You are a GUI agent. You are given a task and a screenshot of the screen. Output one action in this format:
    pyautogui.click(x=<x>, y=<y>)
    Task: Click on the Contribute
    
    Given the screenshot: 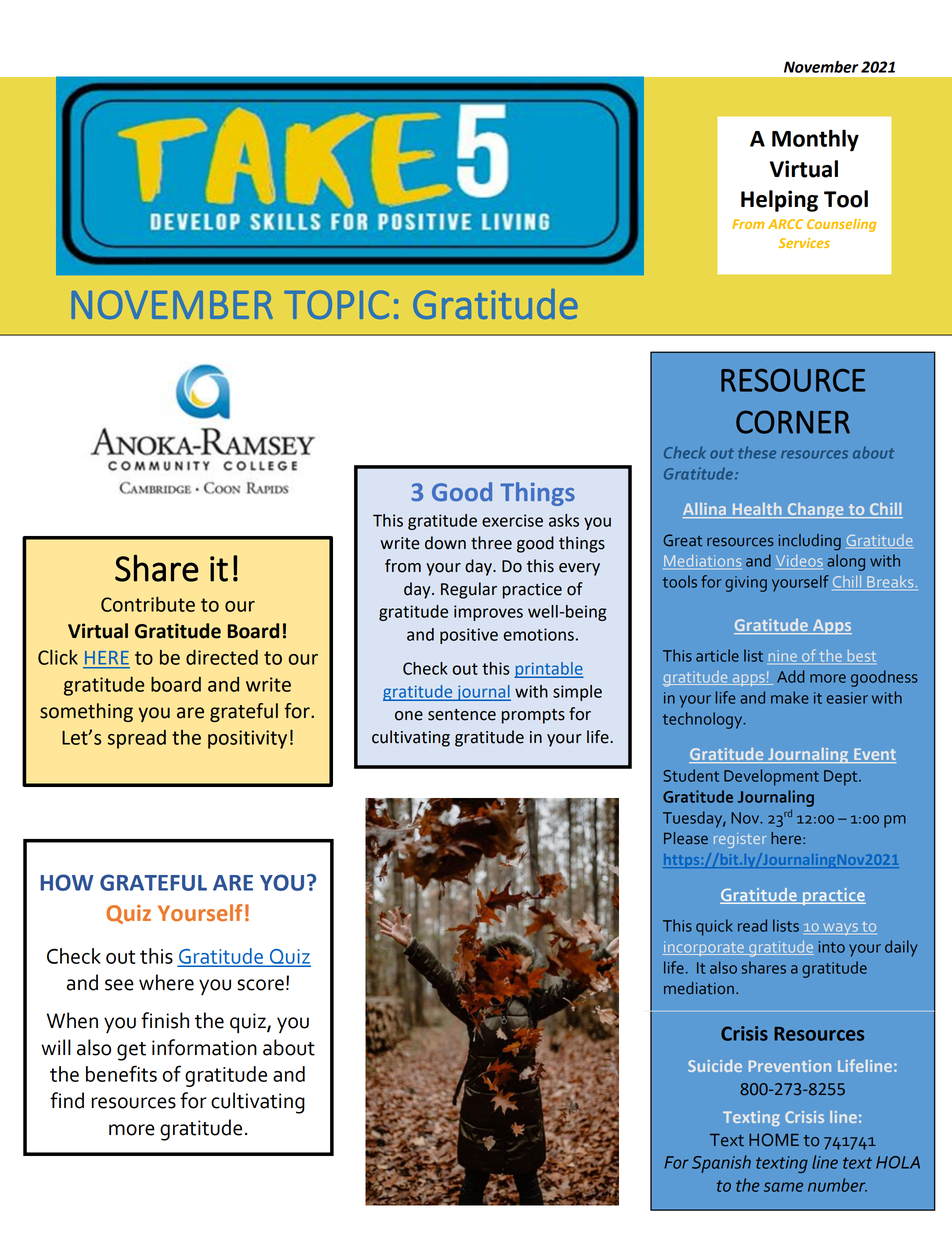 What is the action you would take?
    pyautogui.click(x=148, y=604)
